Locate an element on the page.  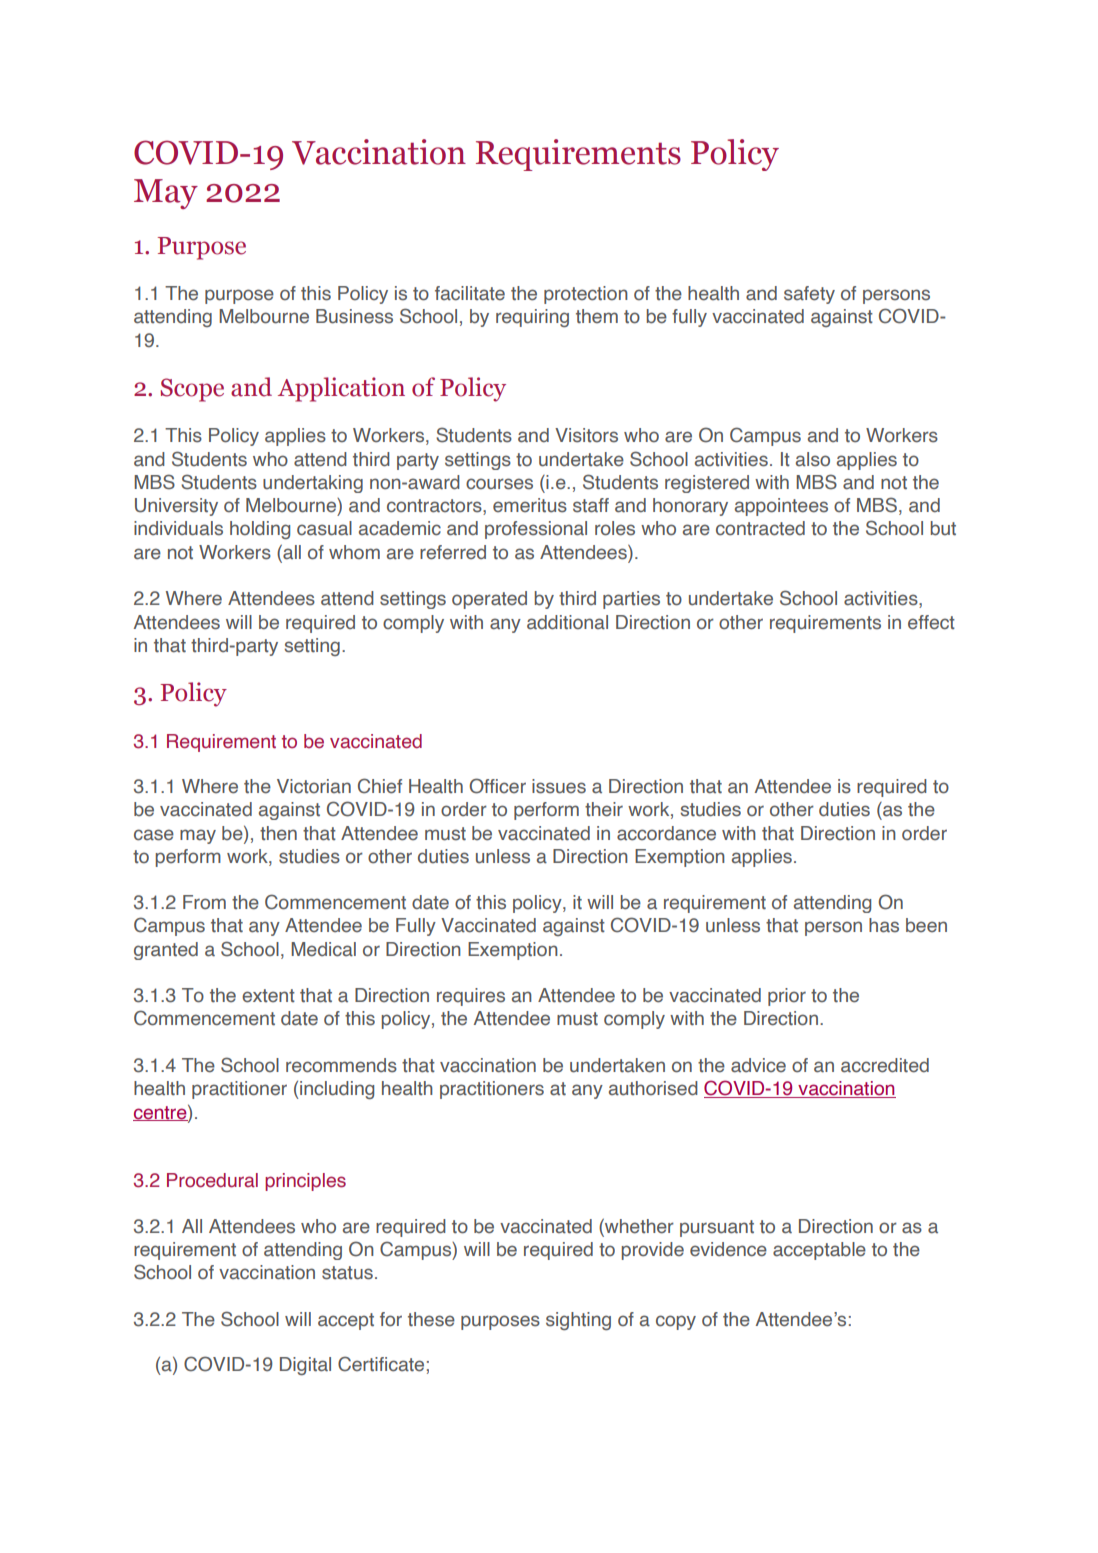
requiring is located at coordinates (532, 318).
